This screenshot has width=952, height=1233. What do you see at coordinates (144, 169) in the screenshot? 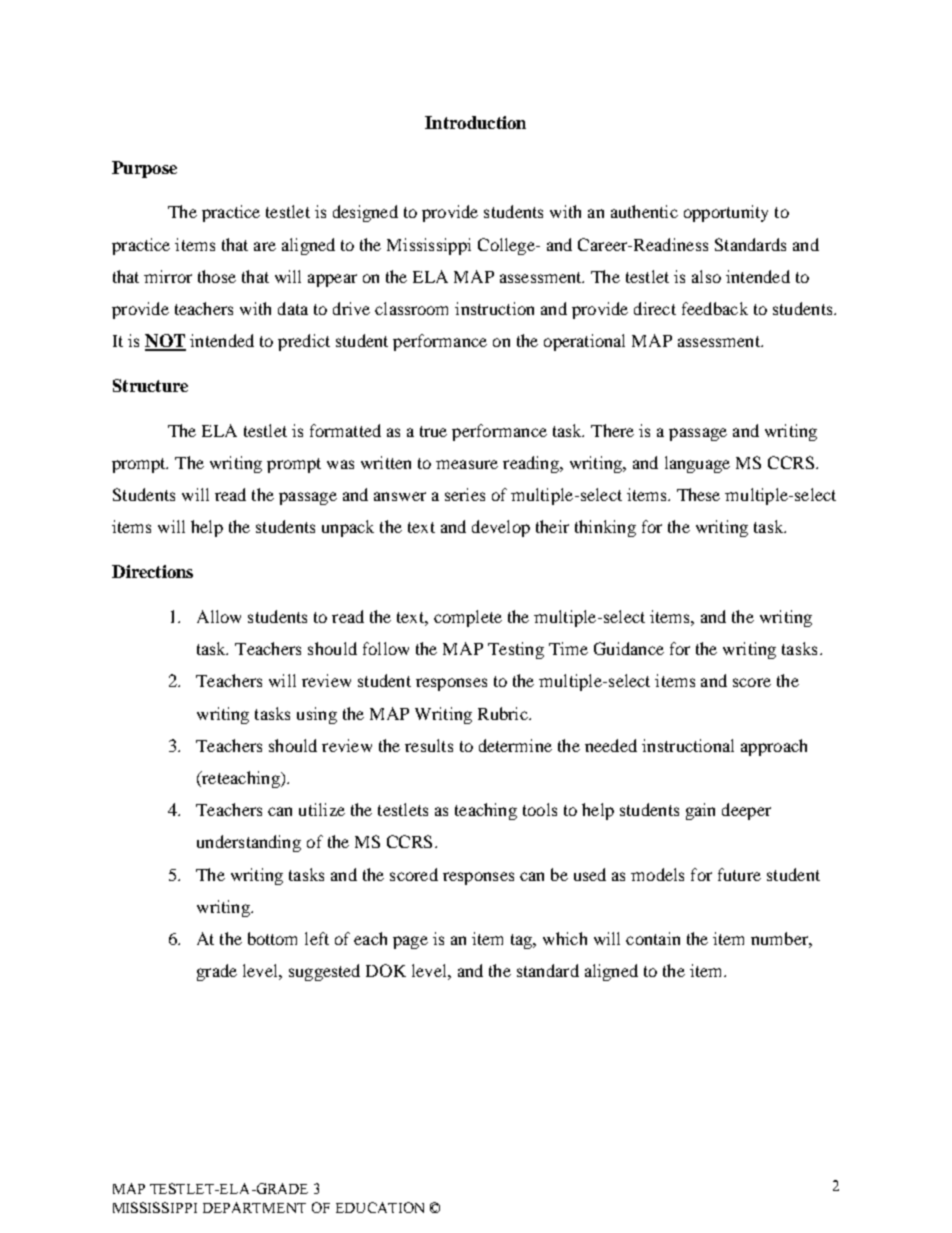
I see `Purpose` at bounding box center [144, 169].
